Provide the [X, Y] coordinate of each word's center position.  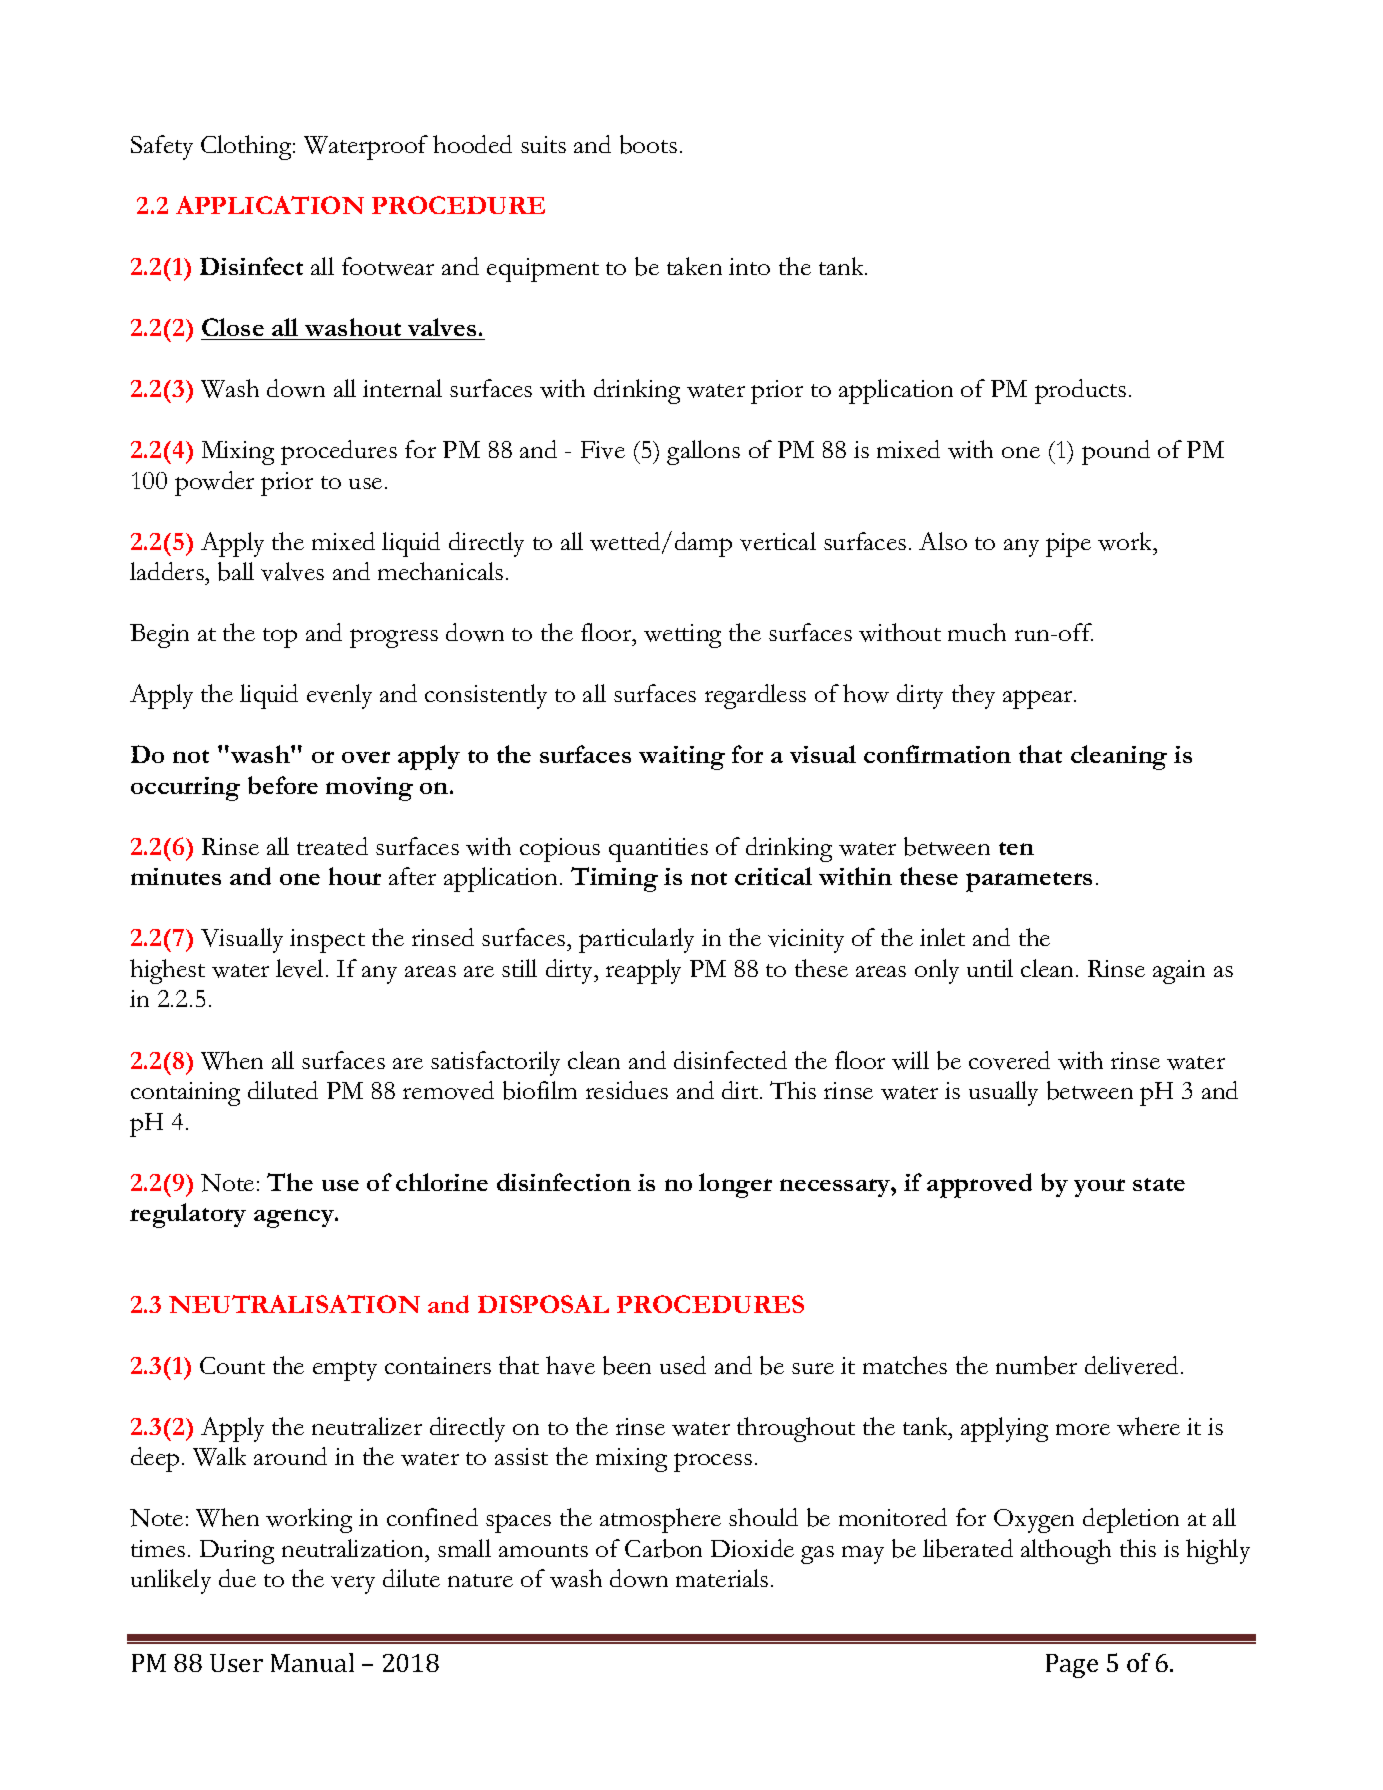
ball [236, 571]
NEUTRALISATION [294, 1304]
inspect [327, 941]
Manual [312, 1662]
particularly [636, 940]
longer [735, 1185]
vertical [778, 541]
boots [648, 144]
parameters [1029, 882]
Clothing [248, 147]
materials [722, 1578]
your [1099, 1188]
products [1080, 391]
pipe [1068, 545]
